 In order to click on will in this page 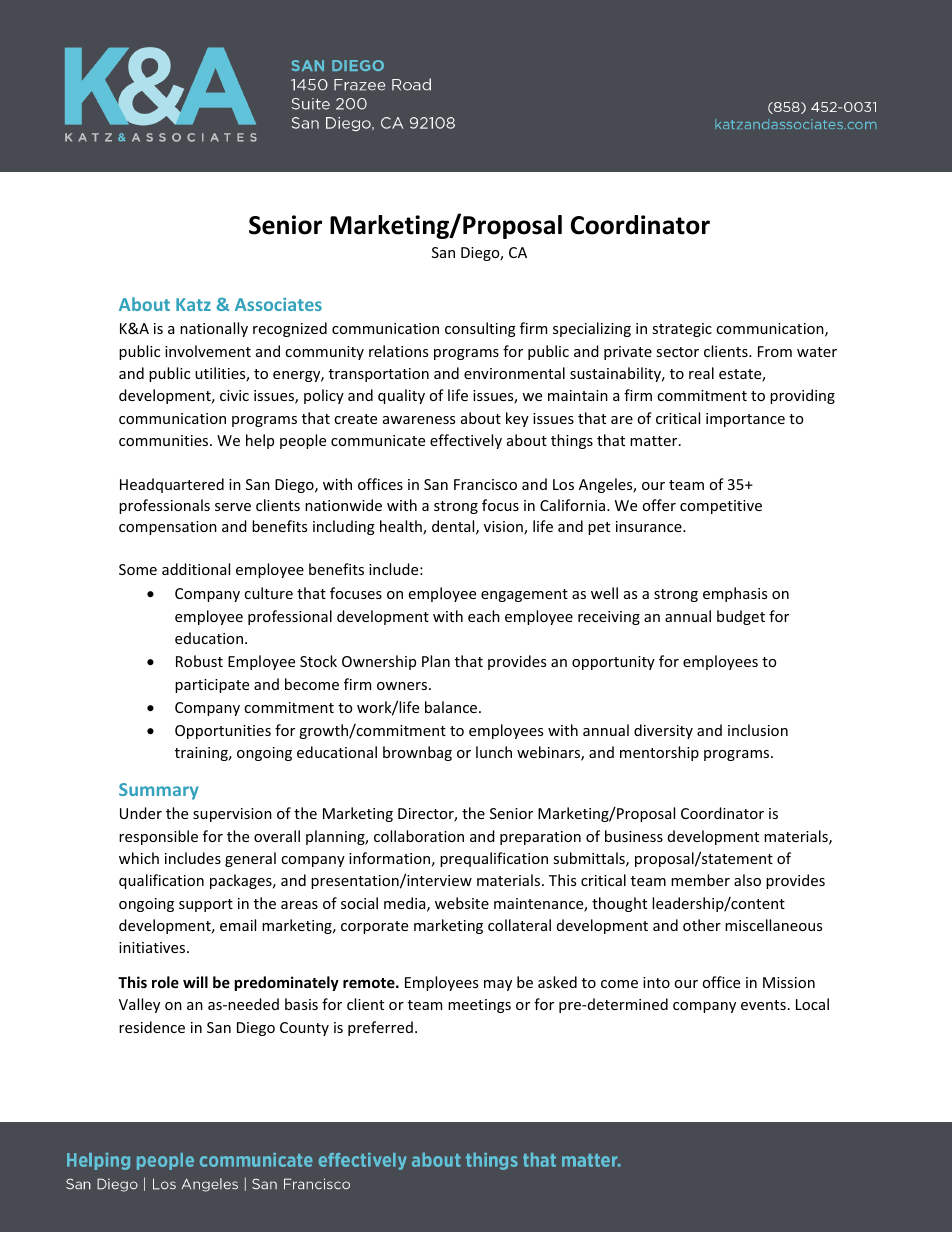, I will do `click(195, 982)`.
